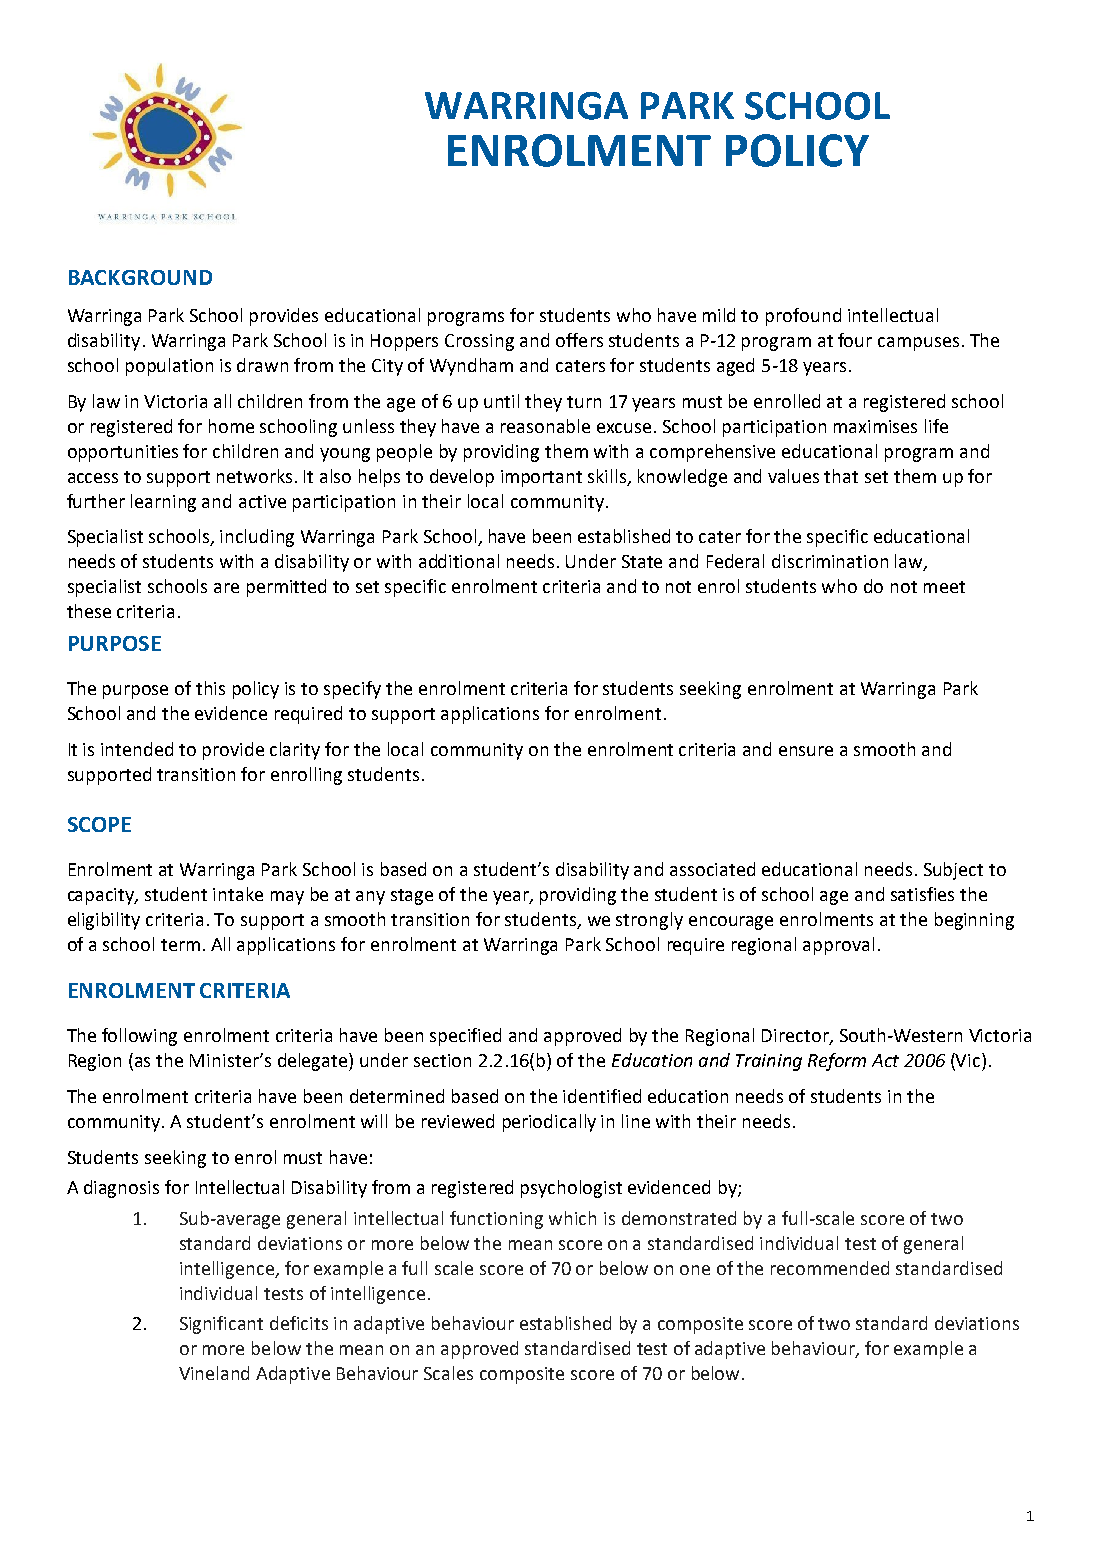 This page has height=1562, width=1104. I want to click on Significant, so click(221, 1325).
